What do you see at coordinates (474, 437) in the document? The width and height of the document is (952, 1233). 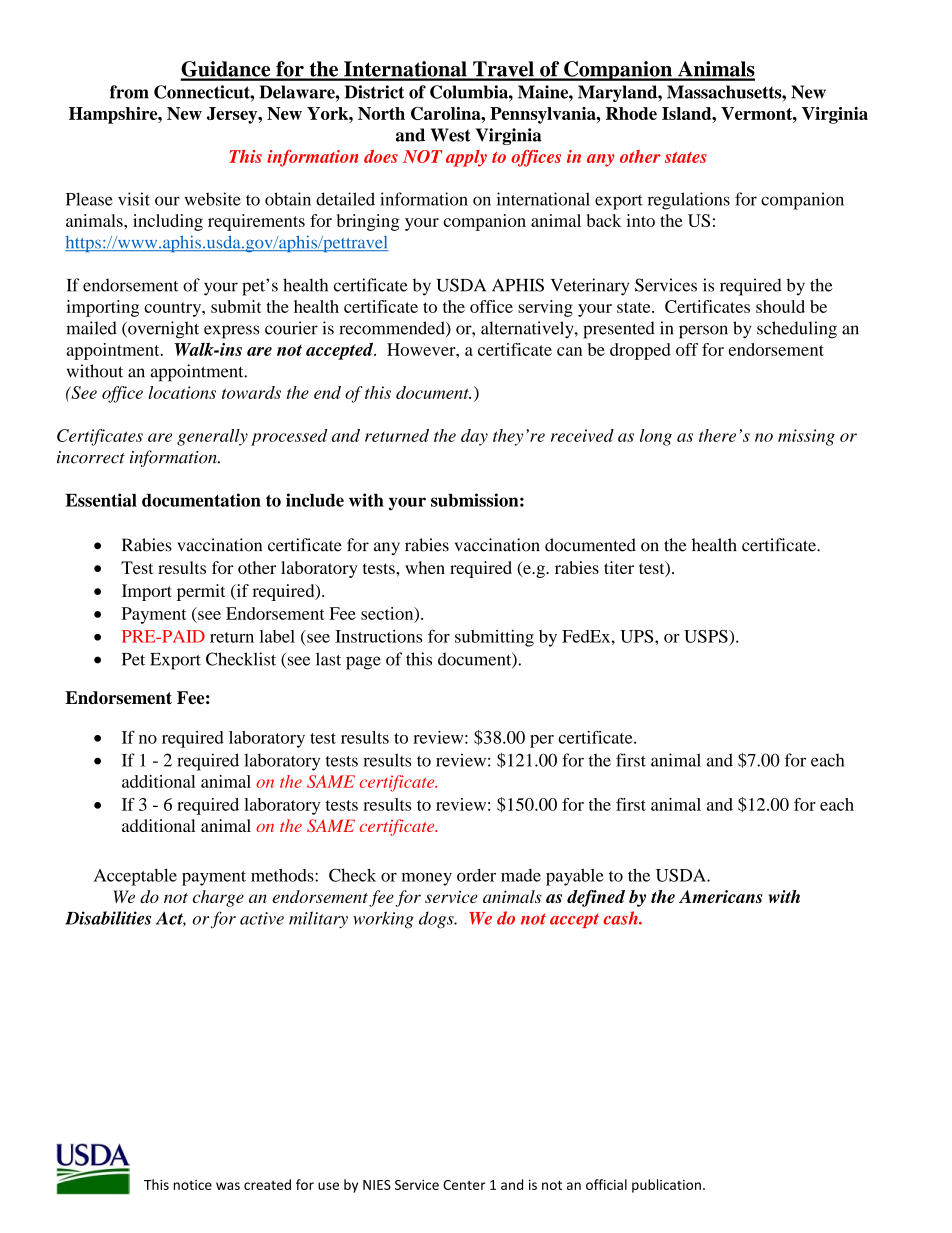 I see `day` at bounding box center [474, 437].
